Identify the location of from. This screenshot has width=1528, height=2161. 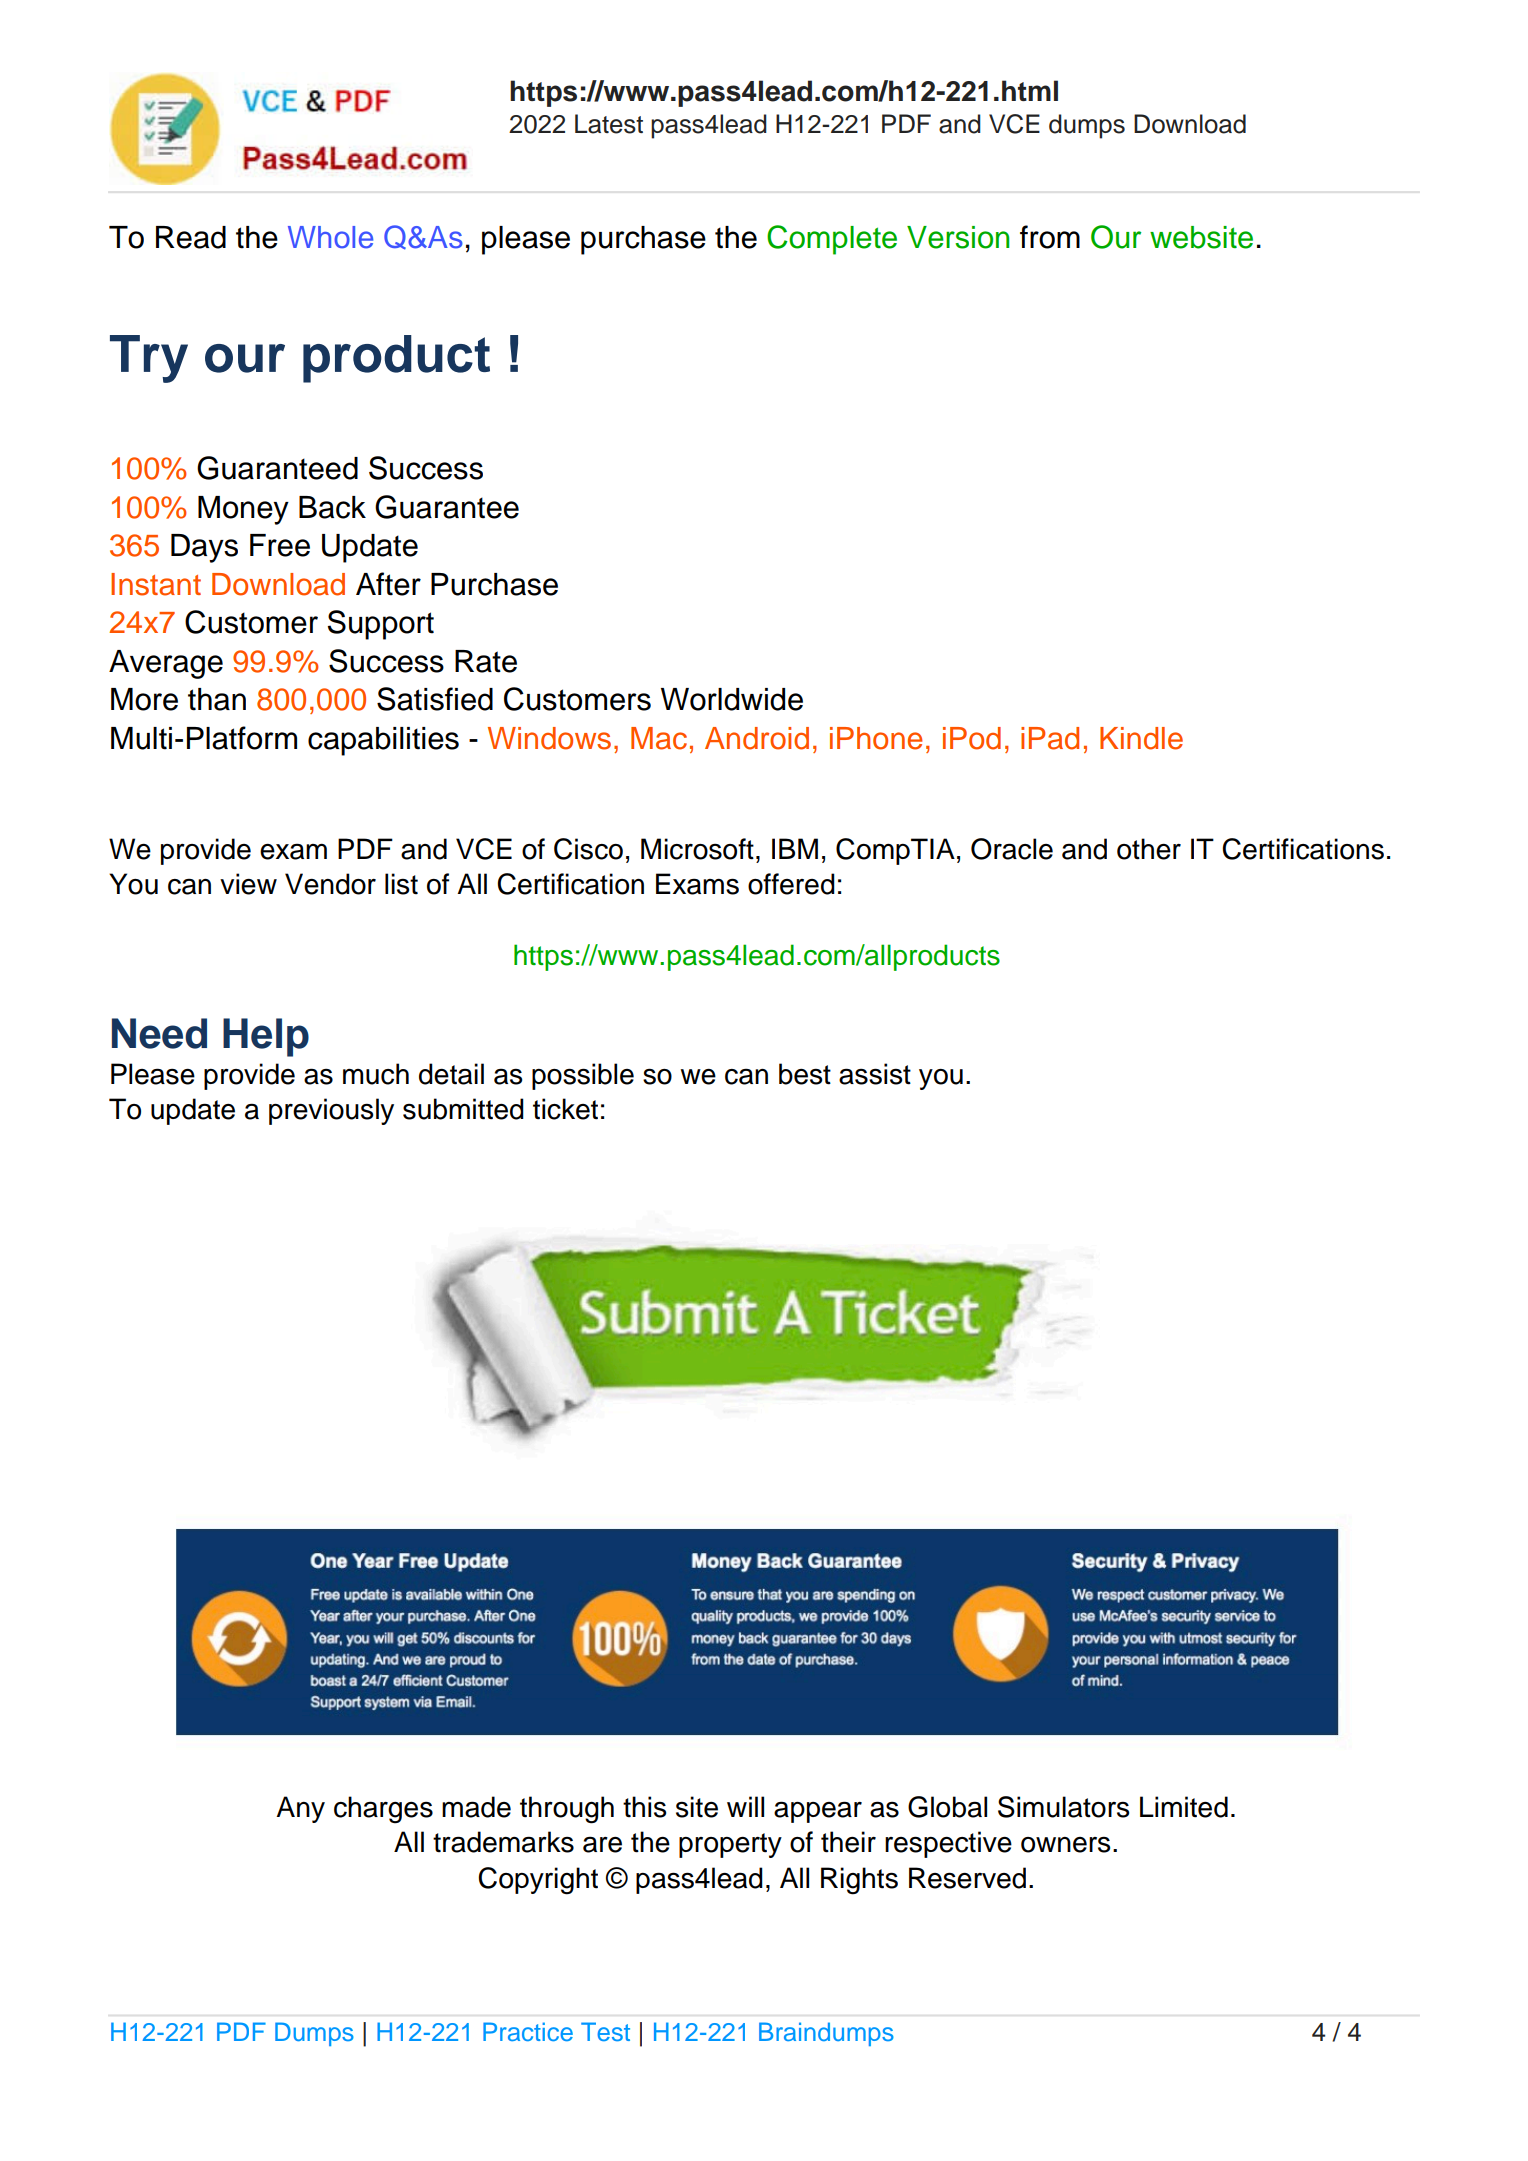
(1050, 237).
